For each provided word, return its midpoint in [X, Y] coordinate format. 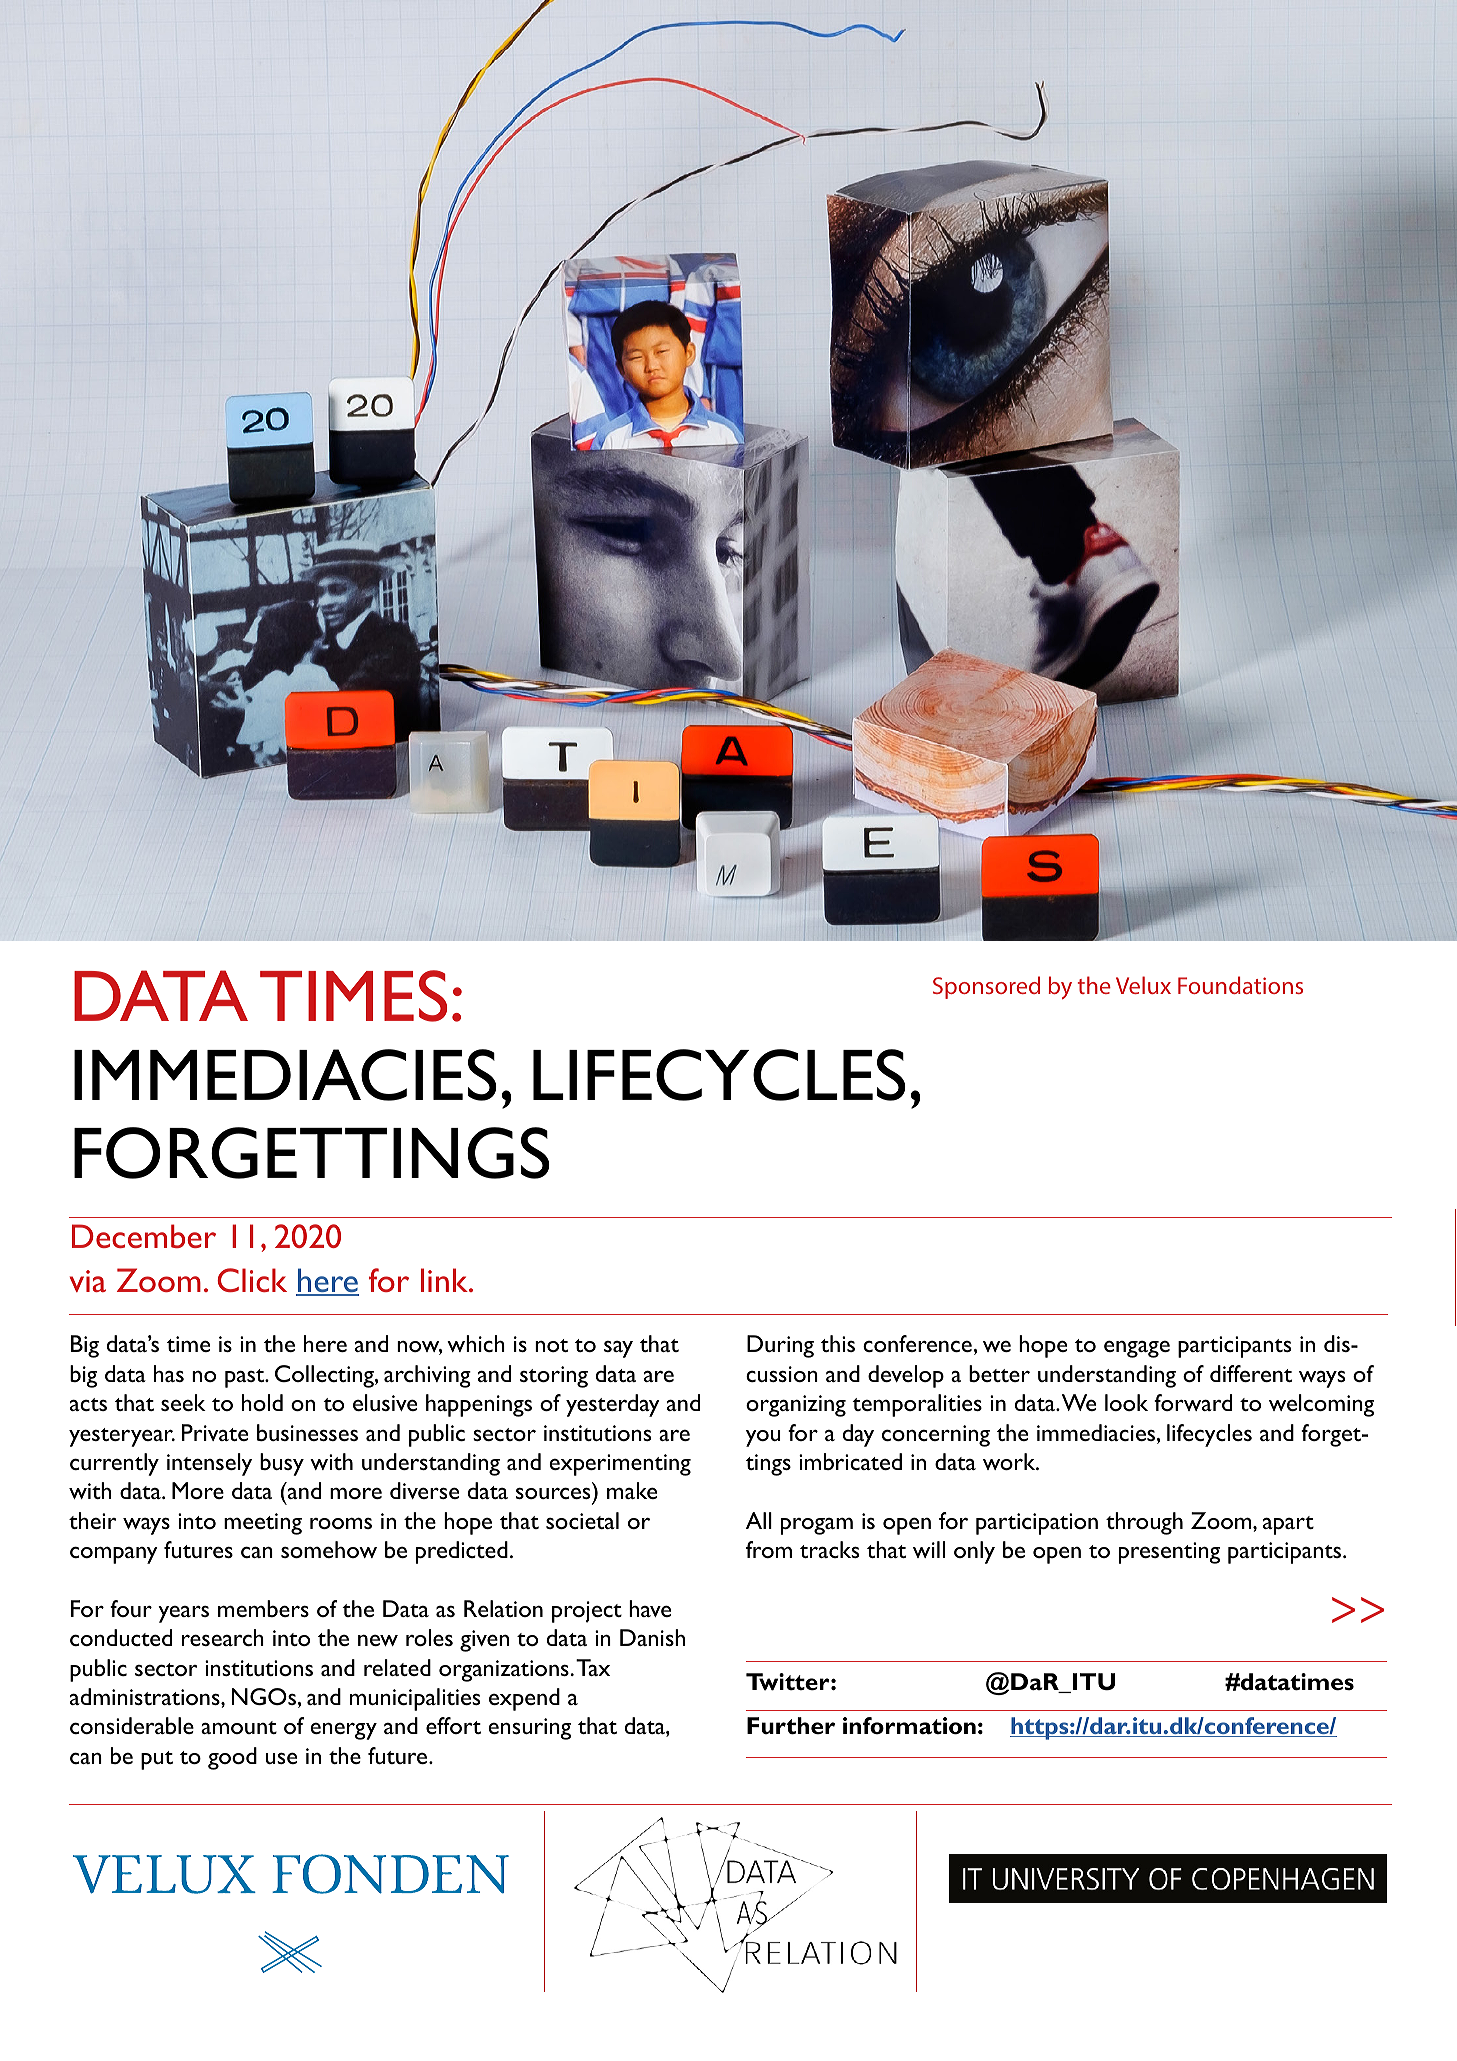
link [446, 1280]
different [1251, 1373]
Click [252, 1280]
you [763, 1438]
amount [239, 1727]
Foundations [1240, 985]
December [144, 1236]
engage [1137, 1349]
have [650, 1608]
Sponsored [986, 987]
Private [215, 1432]
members [263, 1608]
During [780, 1346]
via [88, 1281]
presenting [1169, 1553]
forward [1193, 1402]
